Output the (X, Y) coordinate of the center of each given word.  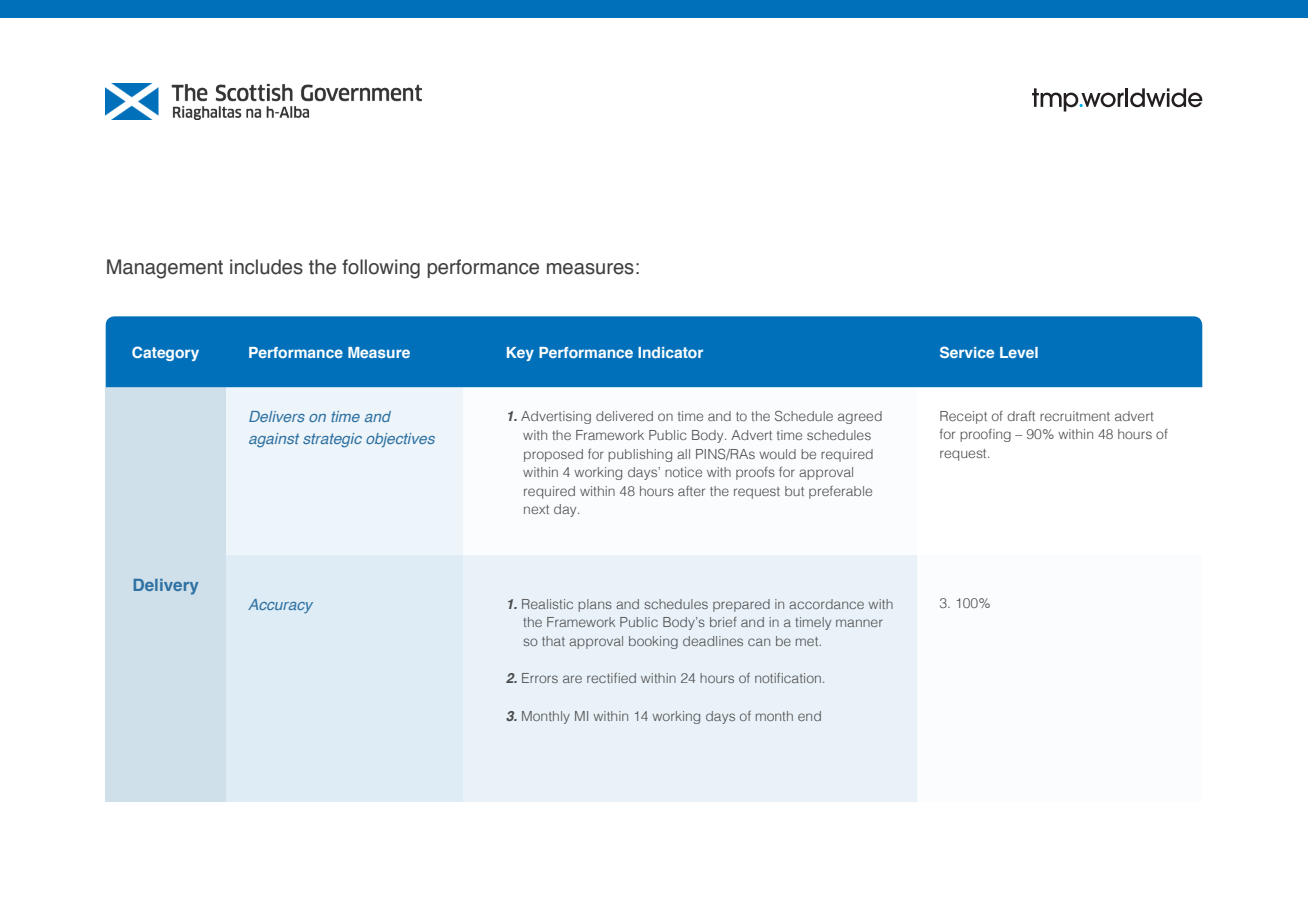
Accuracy (280, 606)
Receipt (963, 417)
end (809, 716)
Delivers (277, 416)
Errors (540, 678)
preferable (840, 492)
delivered (624, 416)
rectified (611, 678)
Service (967, 352)
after (691, 491)
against (274, 440)
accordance (826, 604)
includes (266, 267)
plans (595, 605)
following (381, 269)
